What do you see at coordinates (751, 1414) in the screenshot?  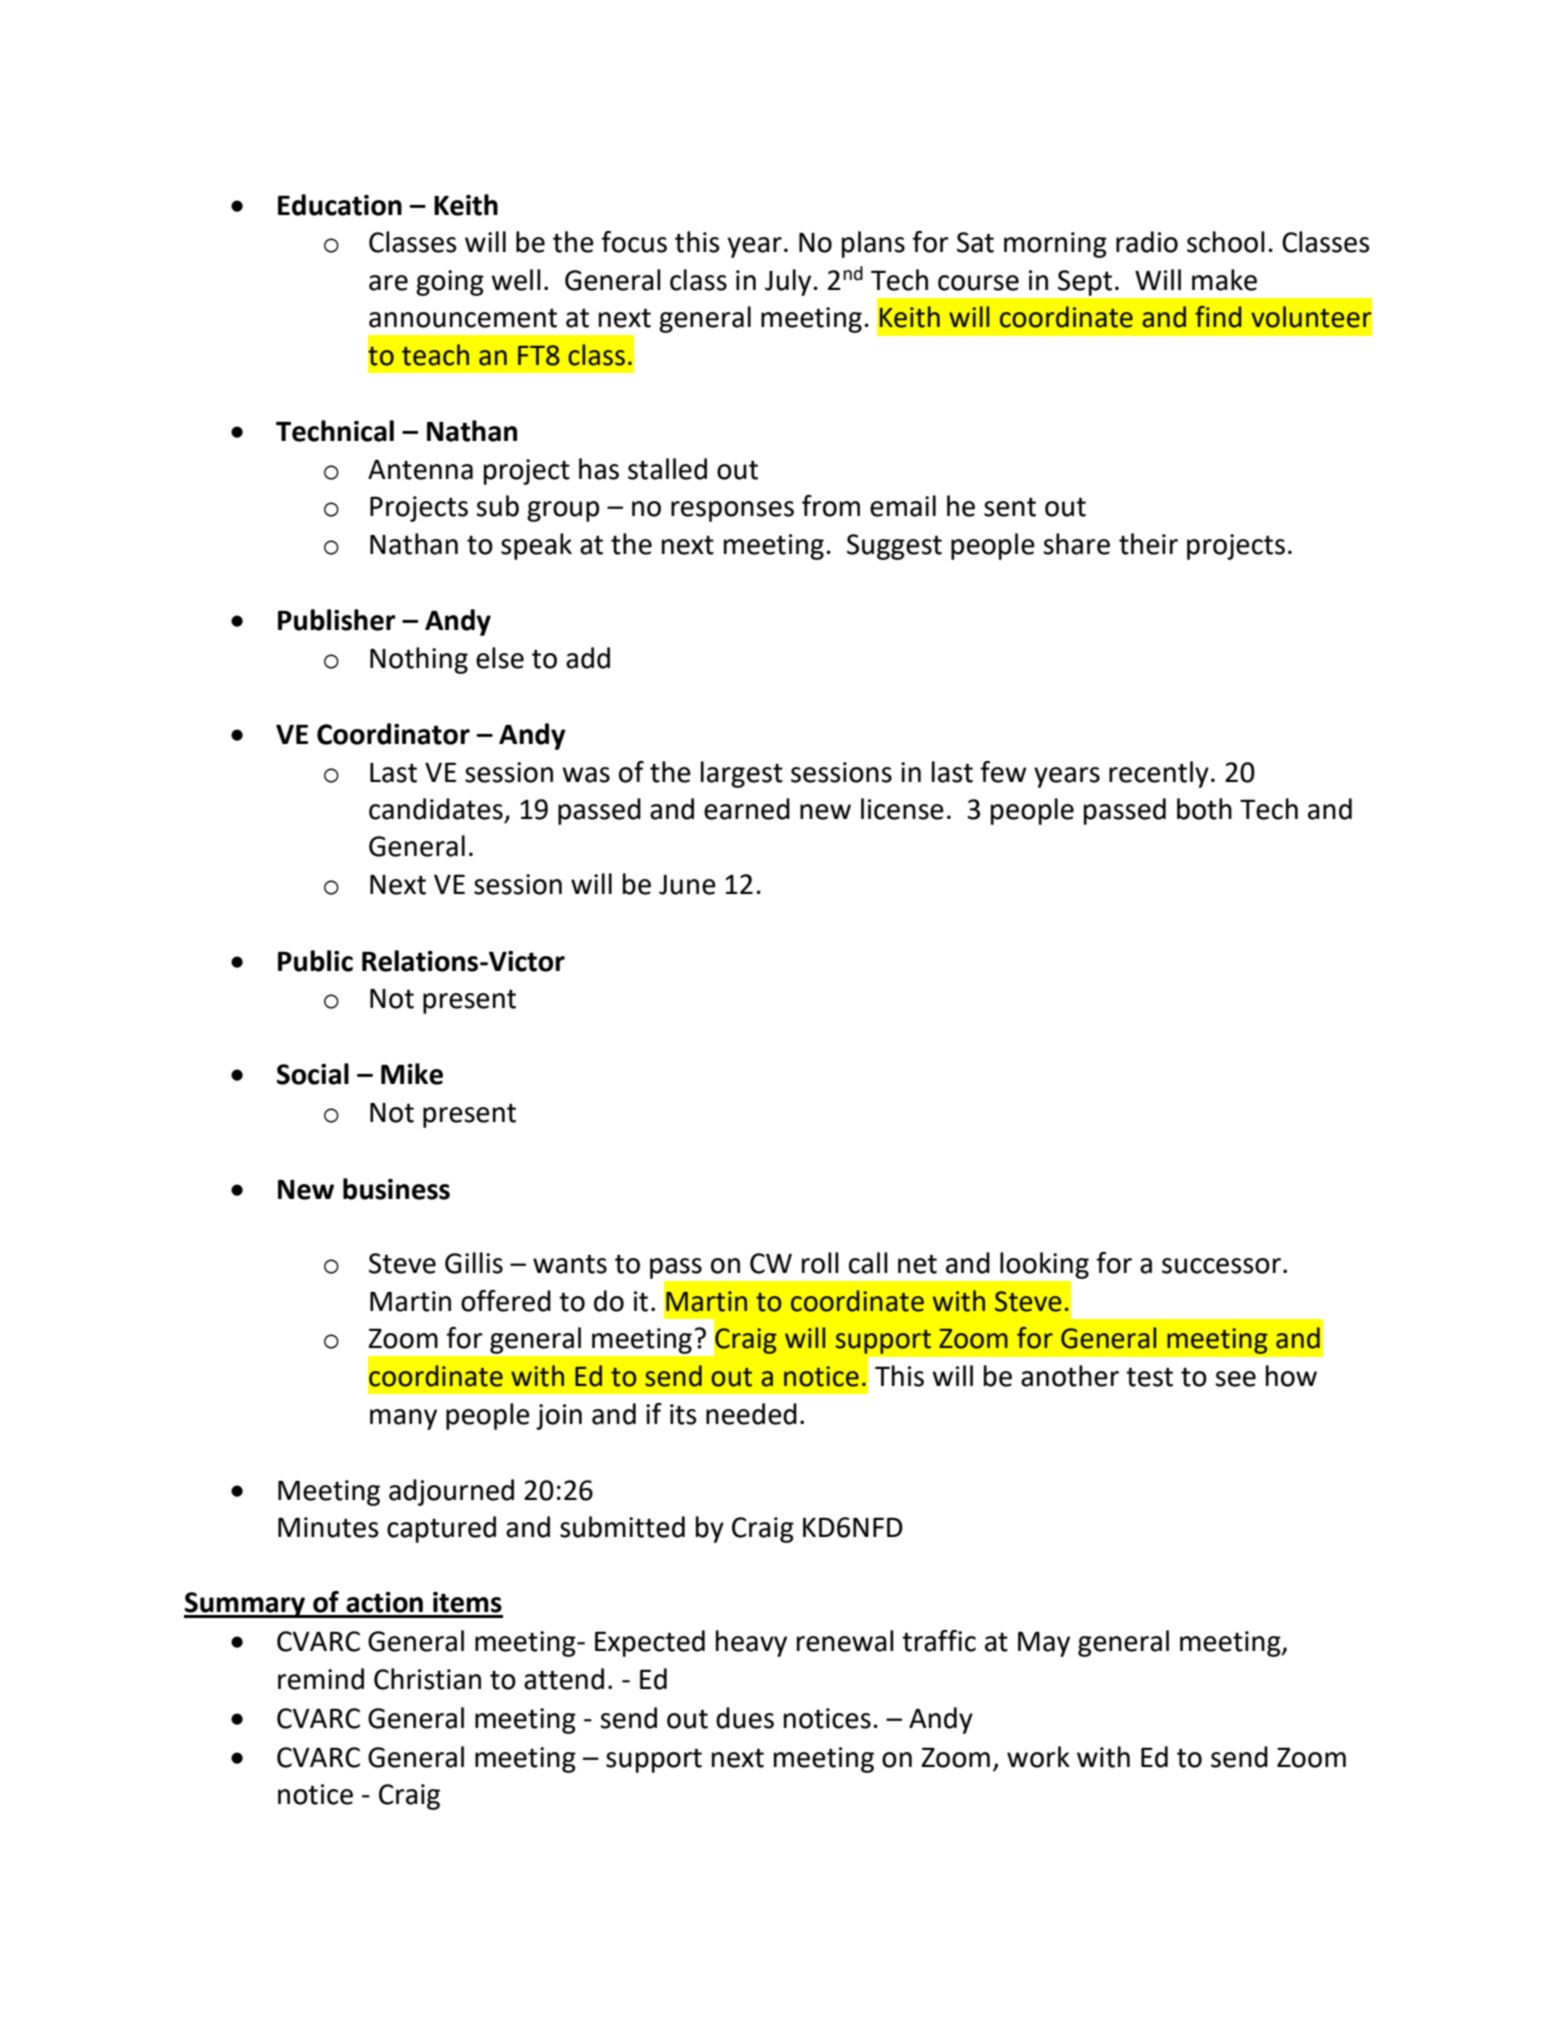 I see `needed` at bounding box center [751, 1414].
